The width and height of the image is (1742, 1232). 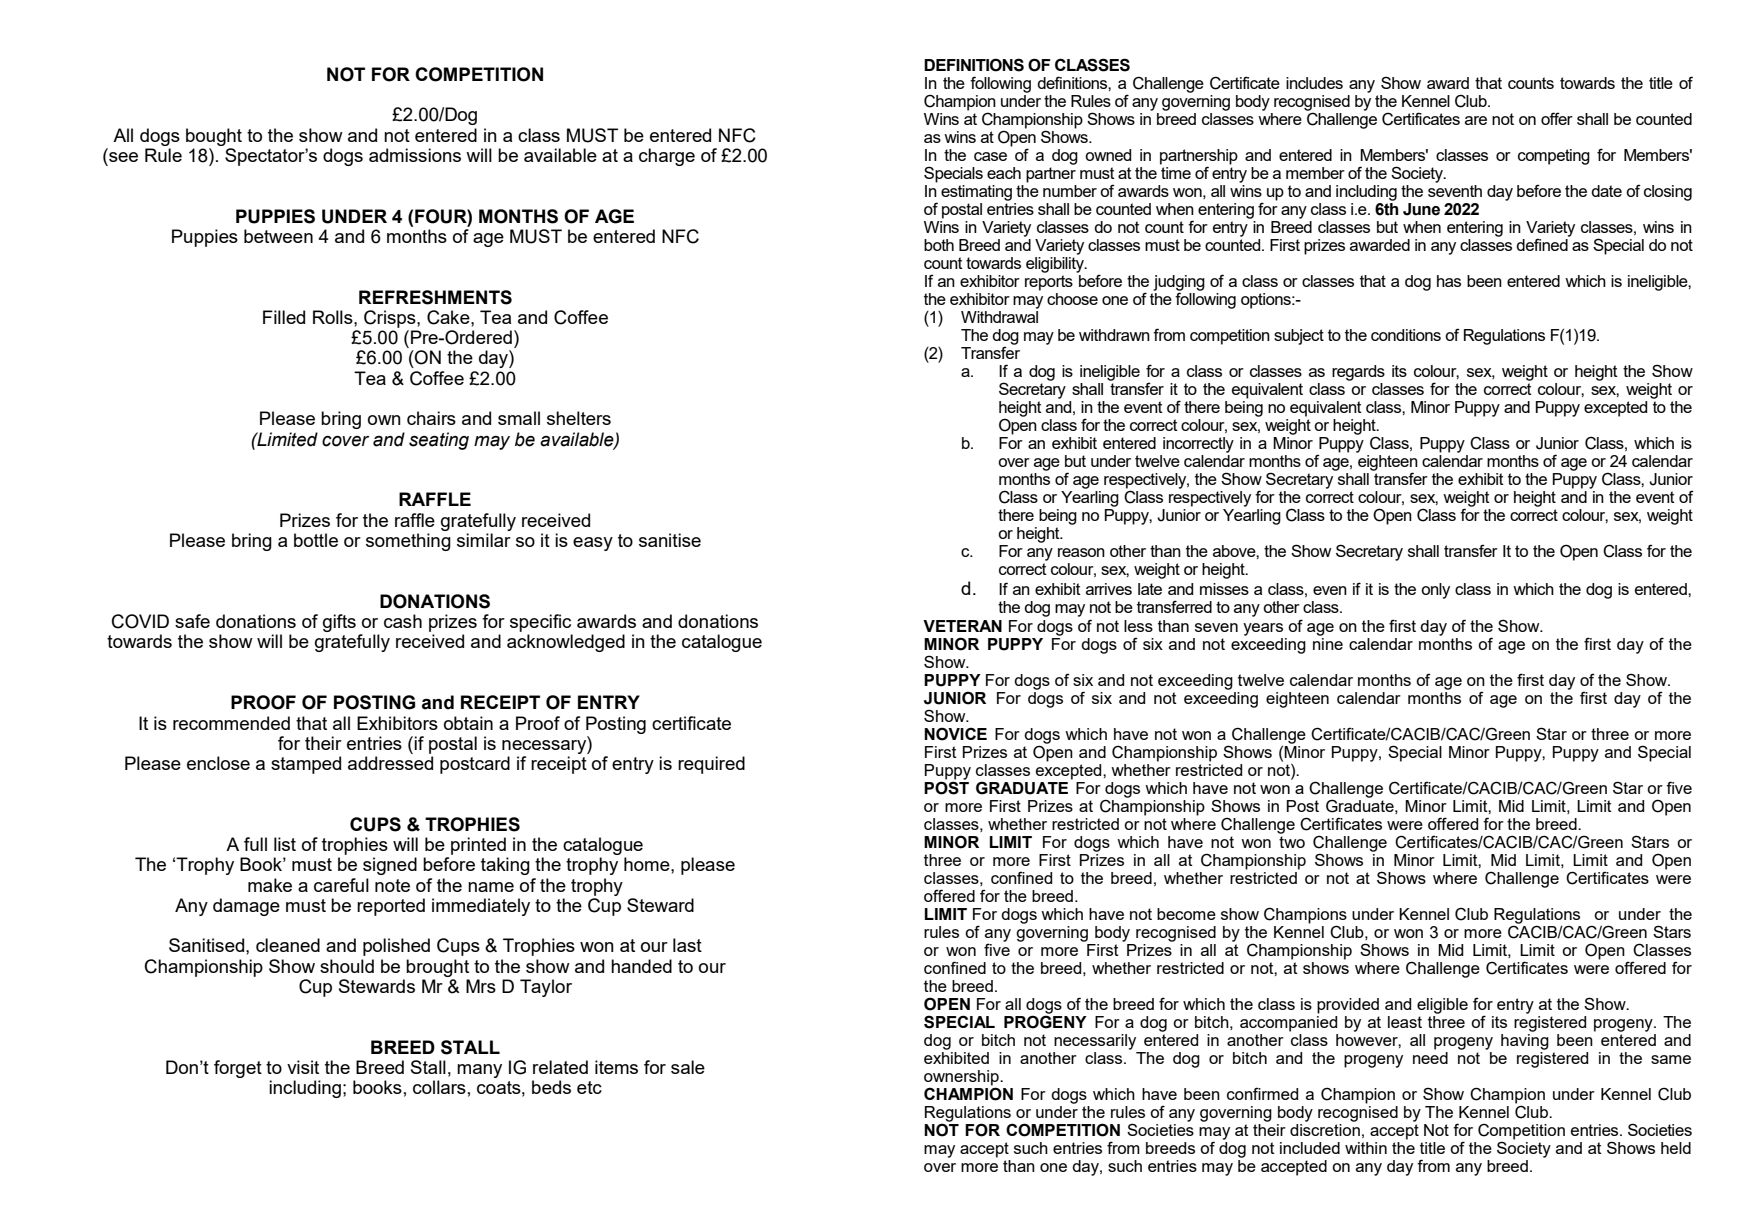 What do you see at coordinates (687, 945) in the image?
I see `last` at bounding box center [687, 945].
